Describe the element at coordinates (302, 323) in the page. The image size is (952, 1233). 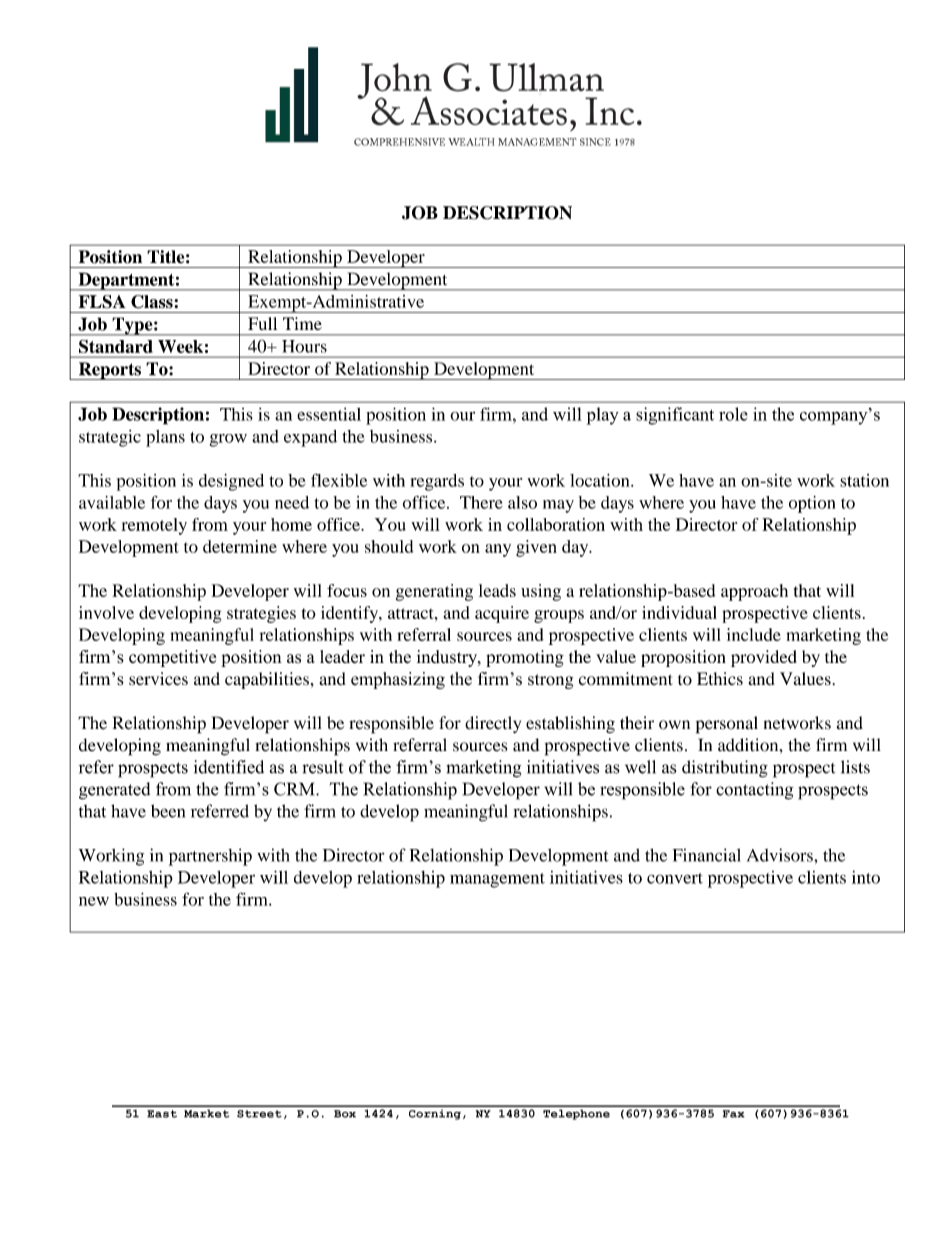
I see `Time` at that location.
